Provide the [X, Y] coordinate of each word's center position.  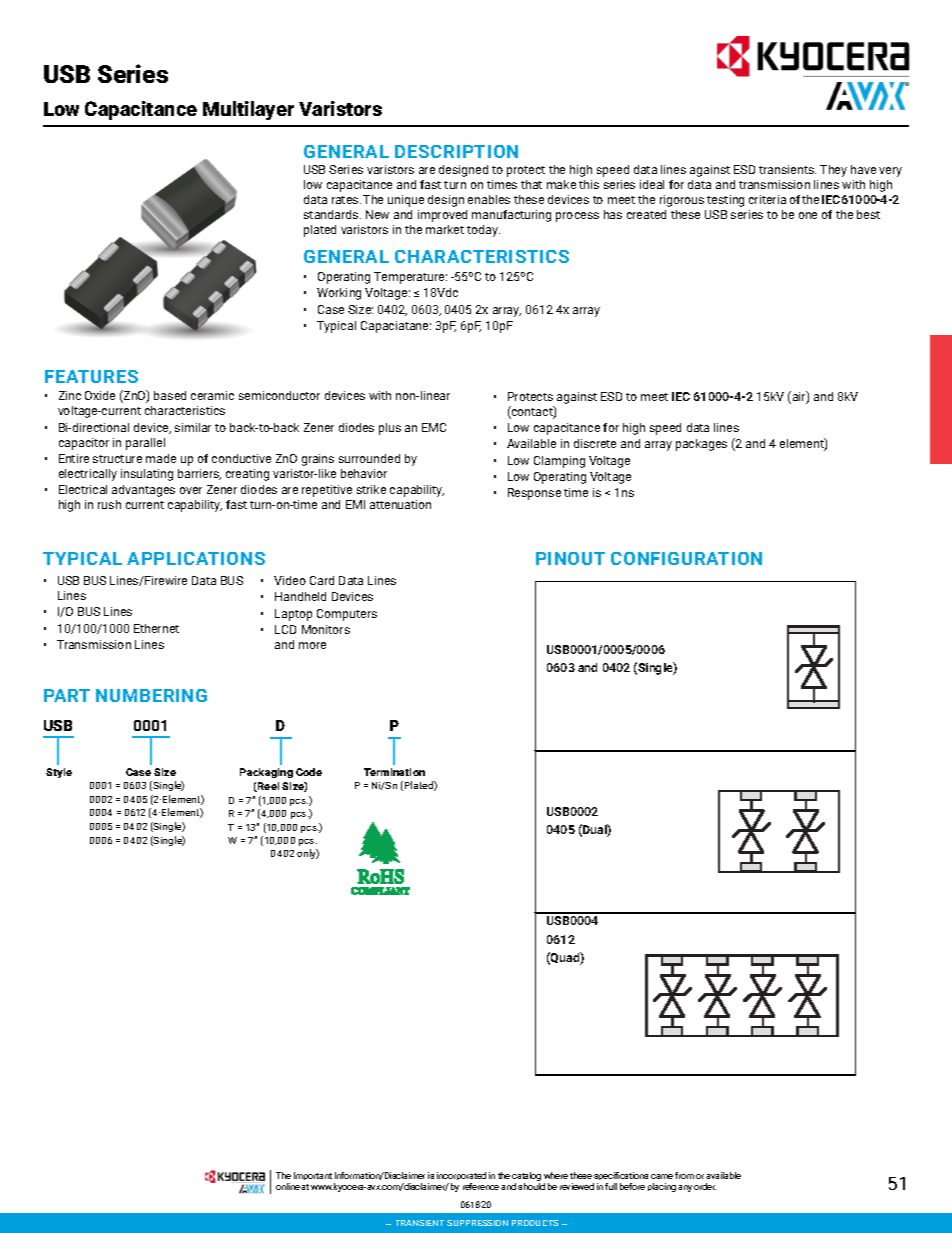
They [833, 171]
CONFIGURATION [686, 558]
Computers [347, 615]
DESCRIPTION [456, 151]
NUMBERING [151, 695]
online [289, 1186]
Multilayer [248, 110]
